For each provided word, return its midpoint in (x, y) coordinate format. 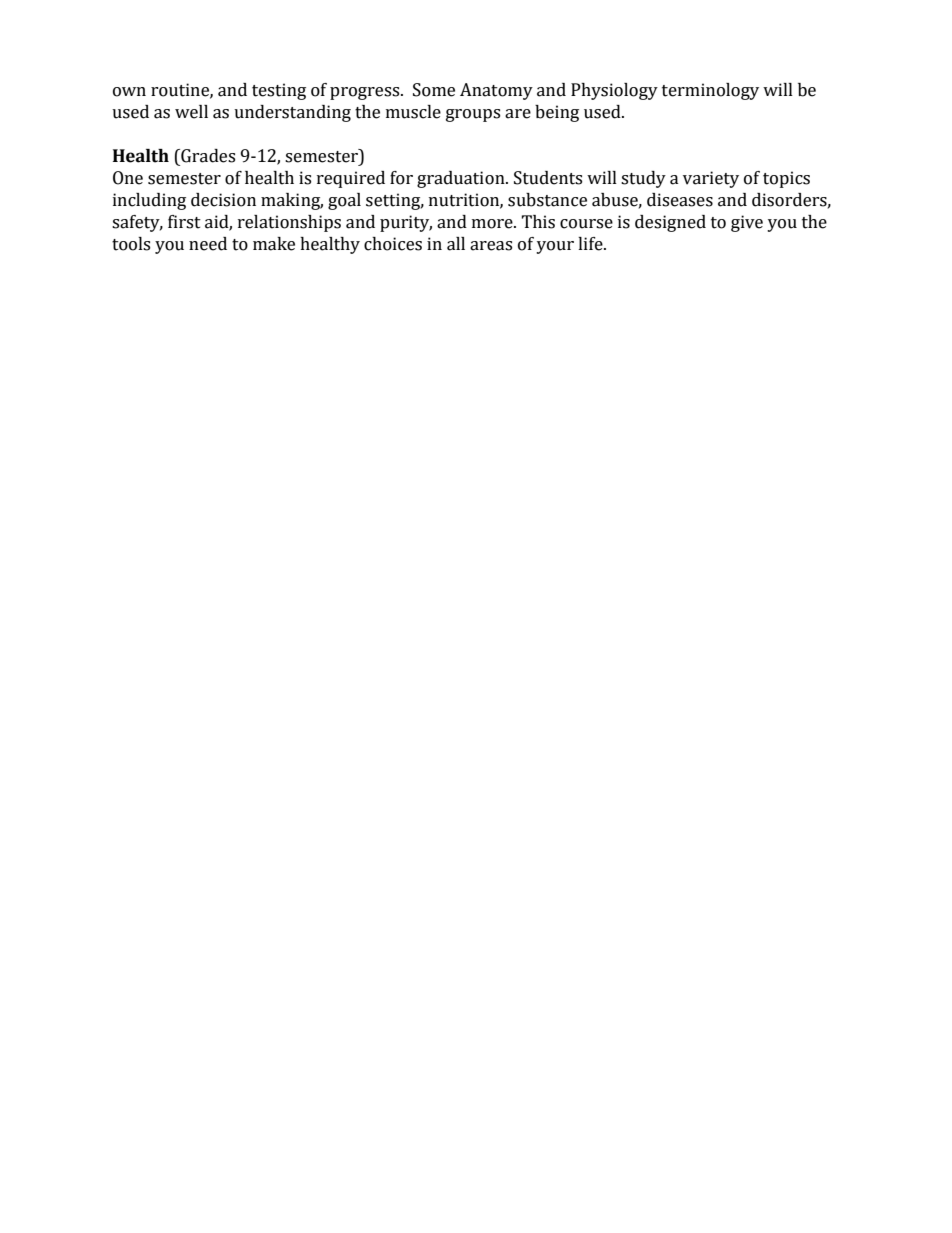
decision (223, 200)
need (208, 244)
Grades (207, 156)
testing (279, 91)
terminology (710, 91)
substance (547, 200)
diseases (680, 200)
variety (711, 179)
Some (434, 90)
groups (473, 115)
